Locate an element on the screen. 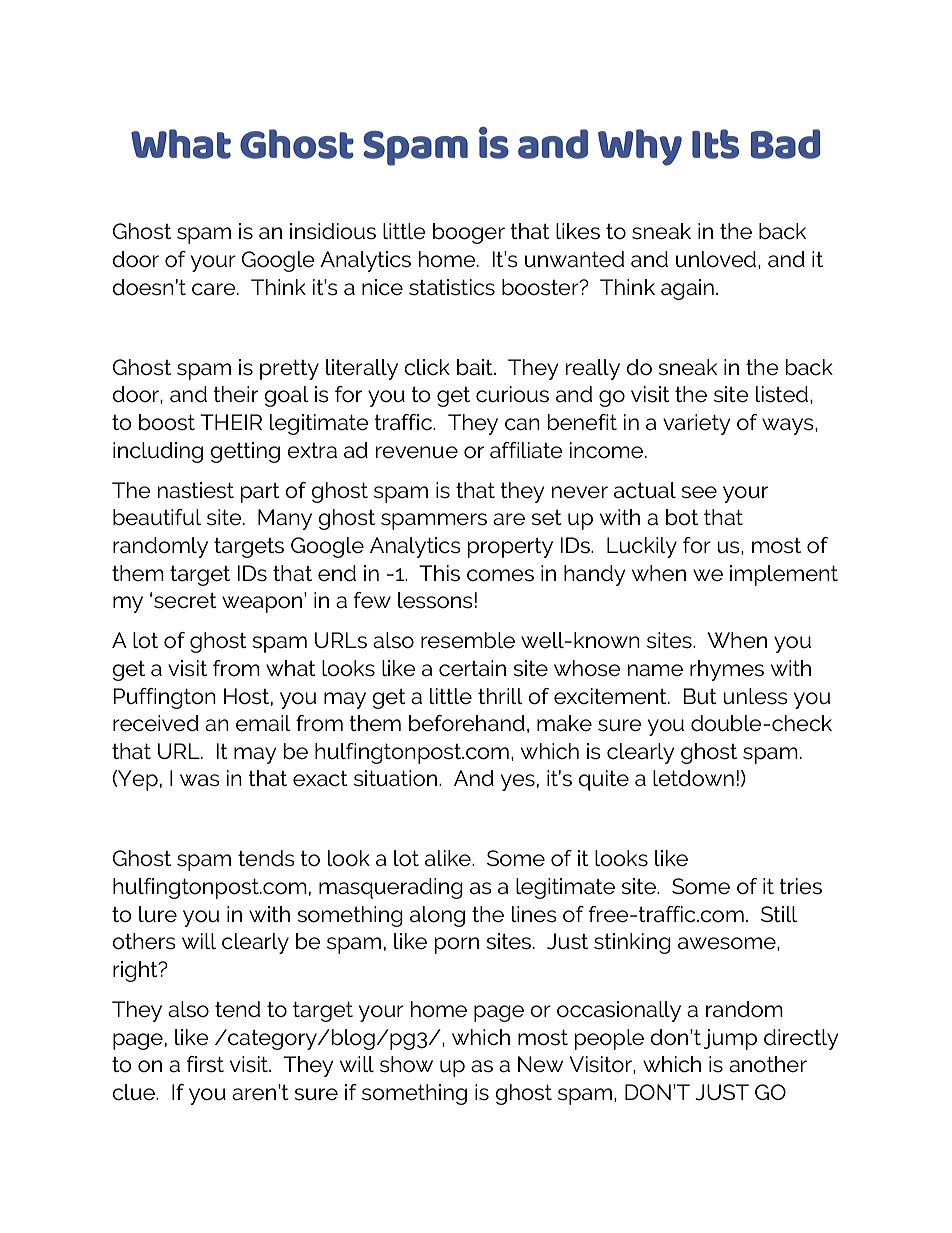  letdown is located at coordinates (693, 778).
